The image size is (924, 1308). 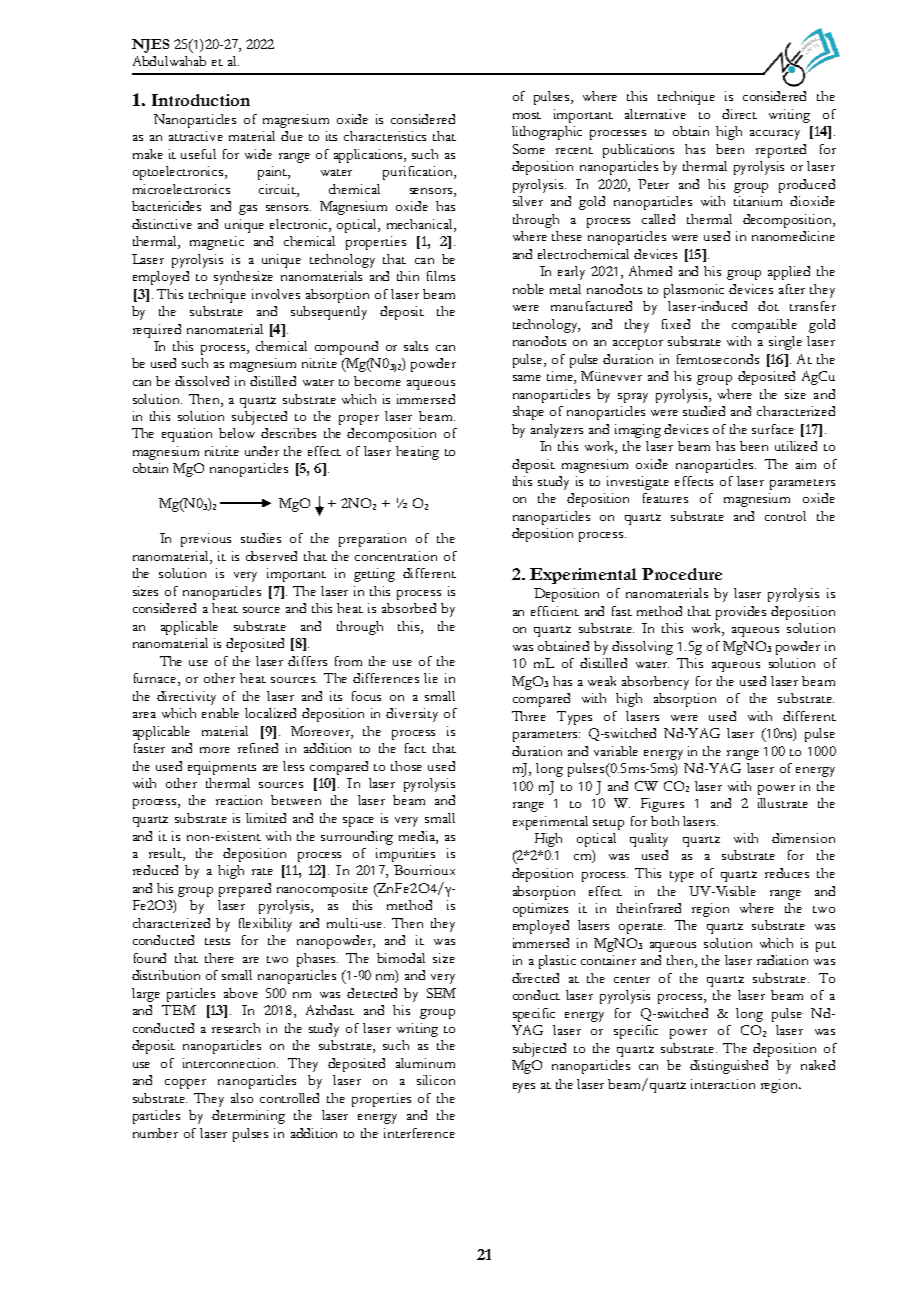 What do you see at coordinates (662, 805) in the screenshot?
I see `Figures` at bounding box center [662, 805].
